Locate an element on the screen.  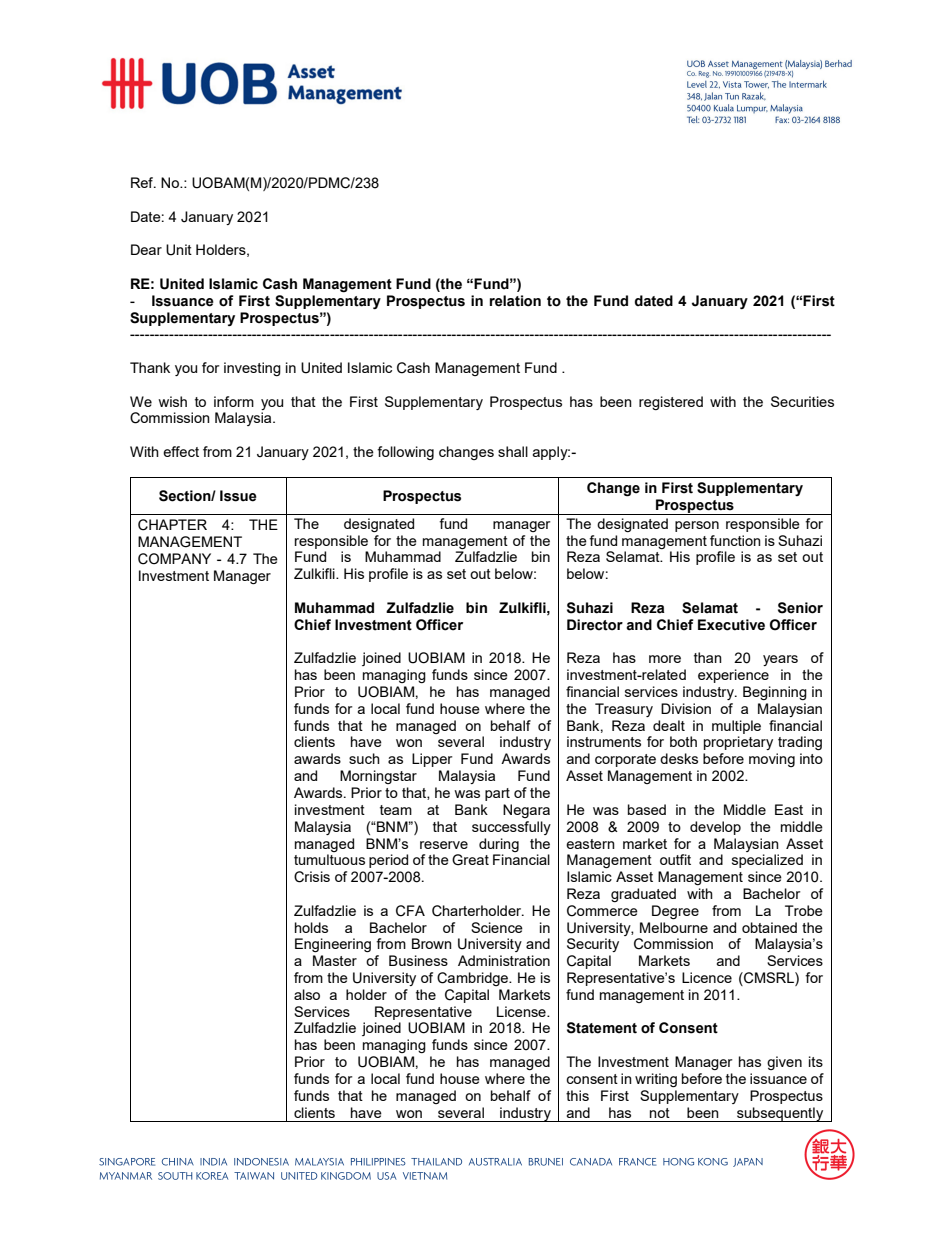
relation is located at coordinates (515, 301).
